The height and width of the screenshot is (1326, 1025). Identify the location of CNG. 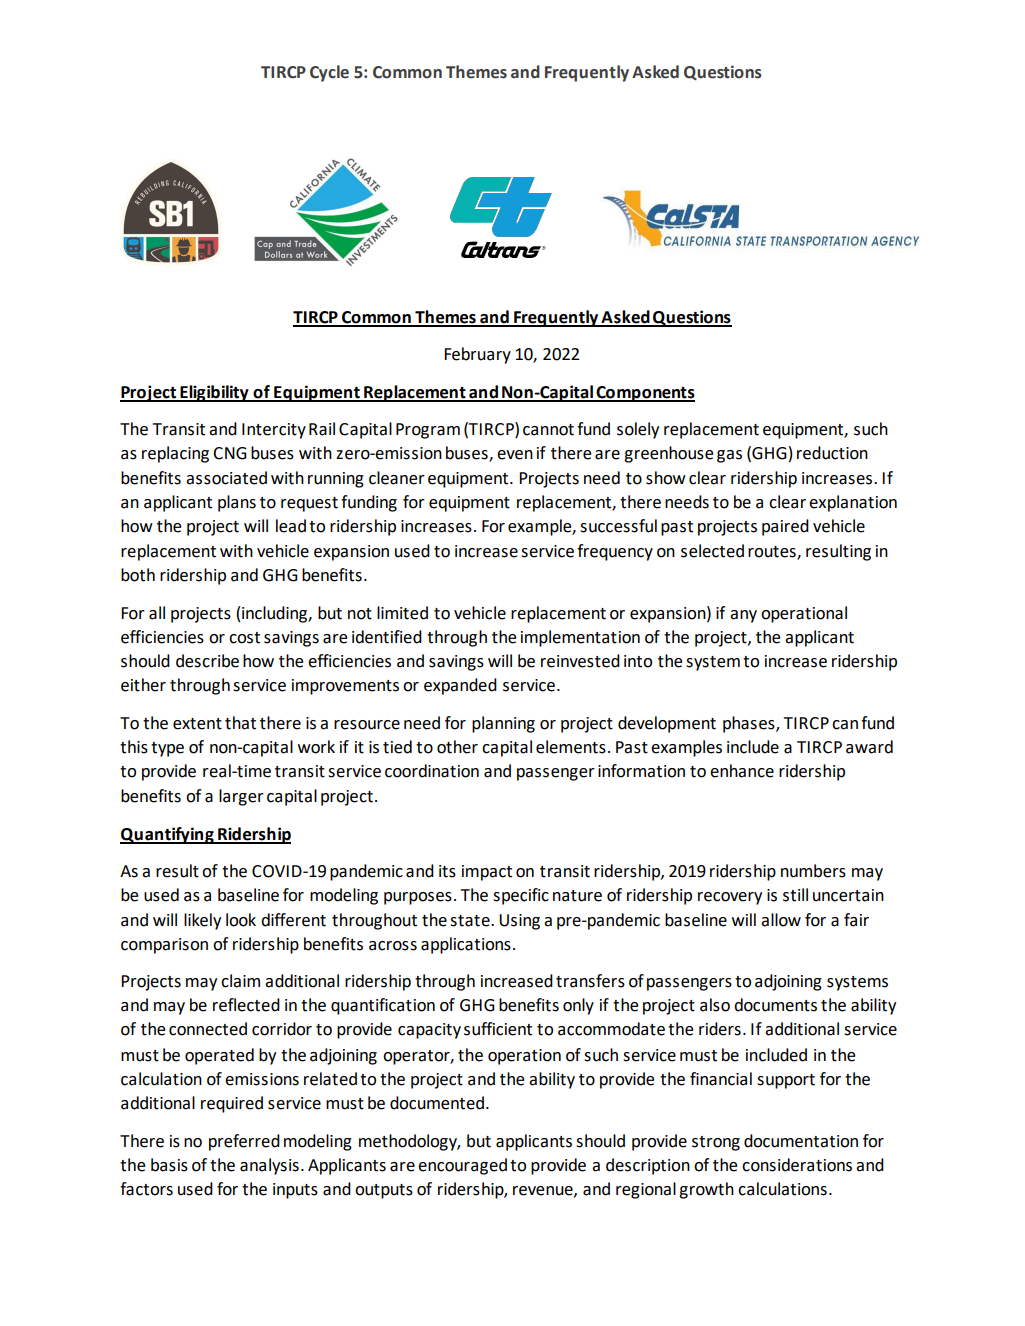
(230, 453).
